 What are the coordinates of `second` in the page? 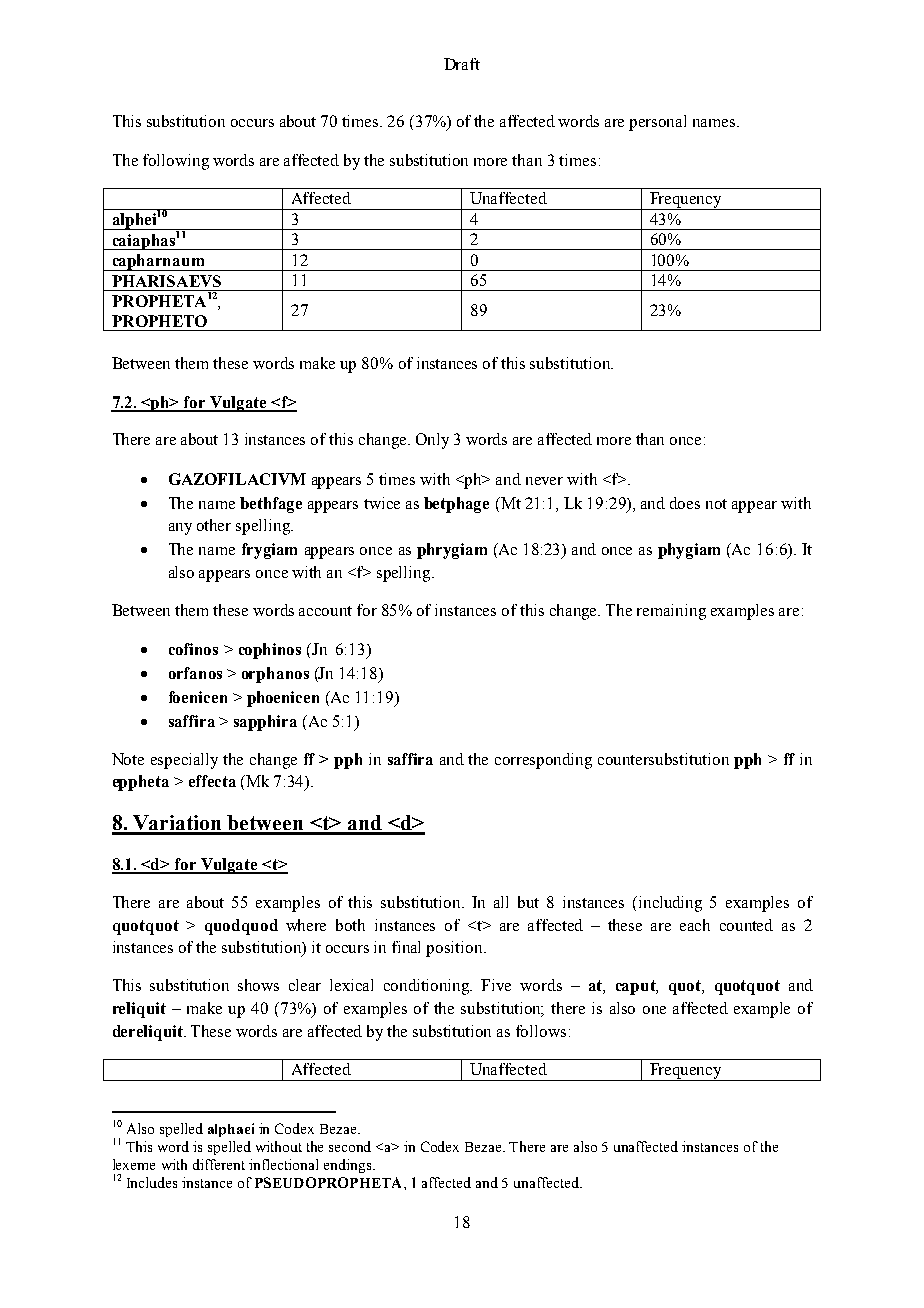 It's located at (350, 1146).
